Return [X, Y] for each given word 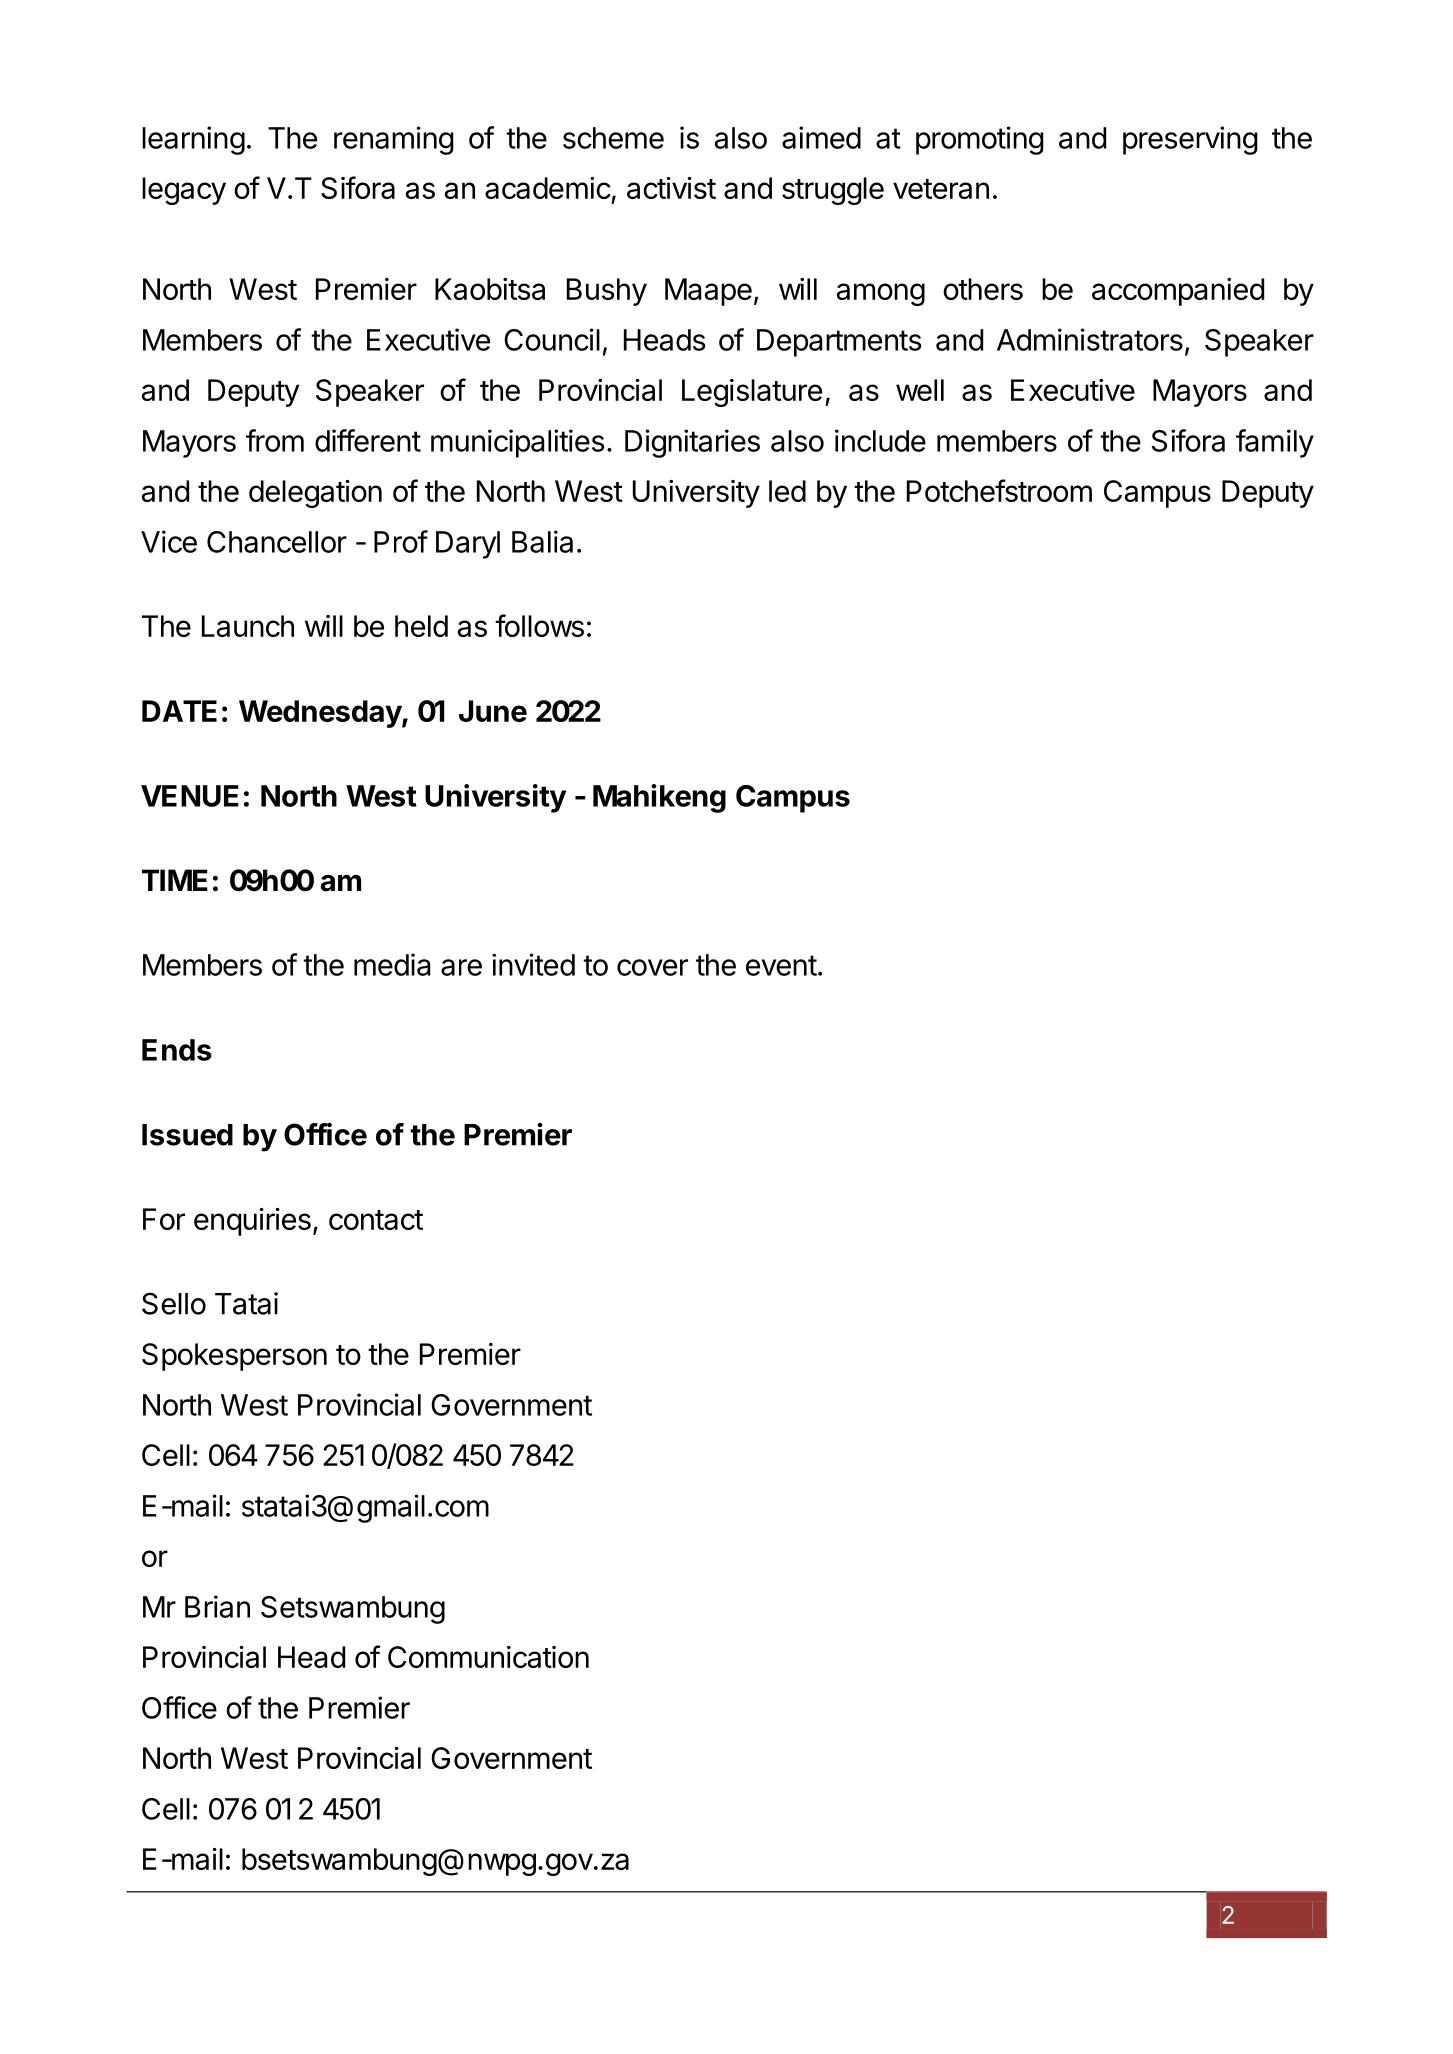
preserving [1190, 140]
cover [652, 967]
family [1275, 443]
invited [533, 964]
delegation [315, 494]
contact [376, 1220]
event [781, 965]
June [493, 711]
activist [671, 188]
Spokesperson [234, 1357]
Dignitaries [692, 443]
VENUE [190, 796]
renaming [394, 140]
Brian [217, 1606]
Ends [177, 1050]
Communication [488, 1657]
